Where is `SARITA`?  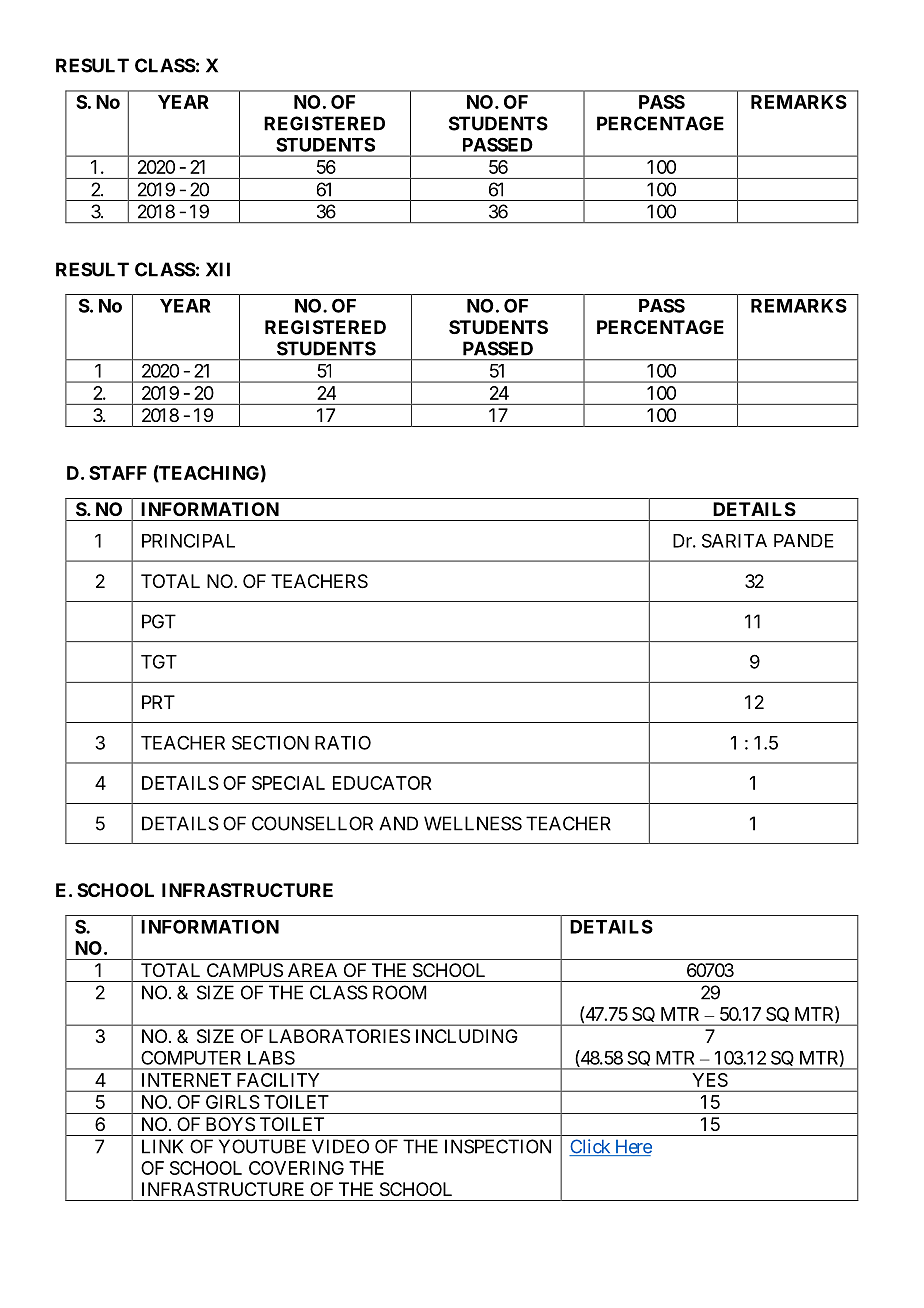
SARITA is located at coordinates (734, 540).
